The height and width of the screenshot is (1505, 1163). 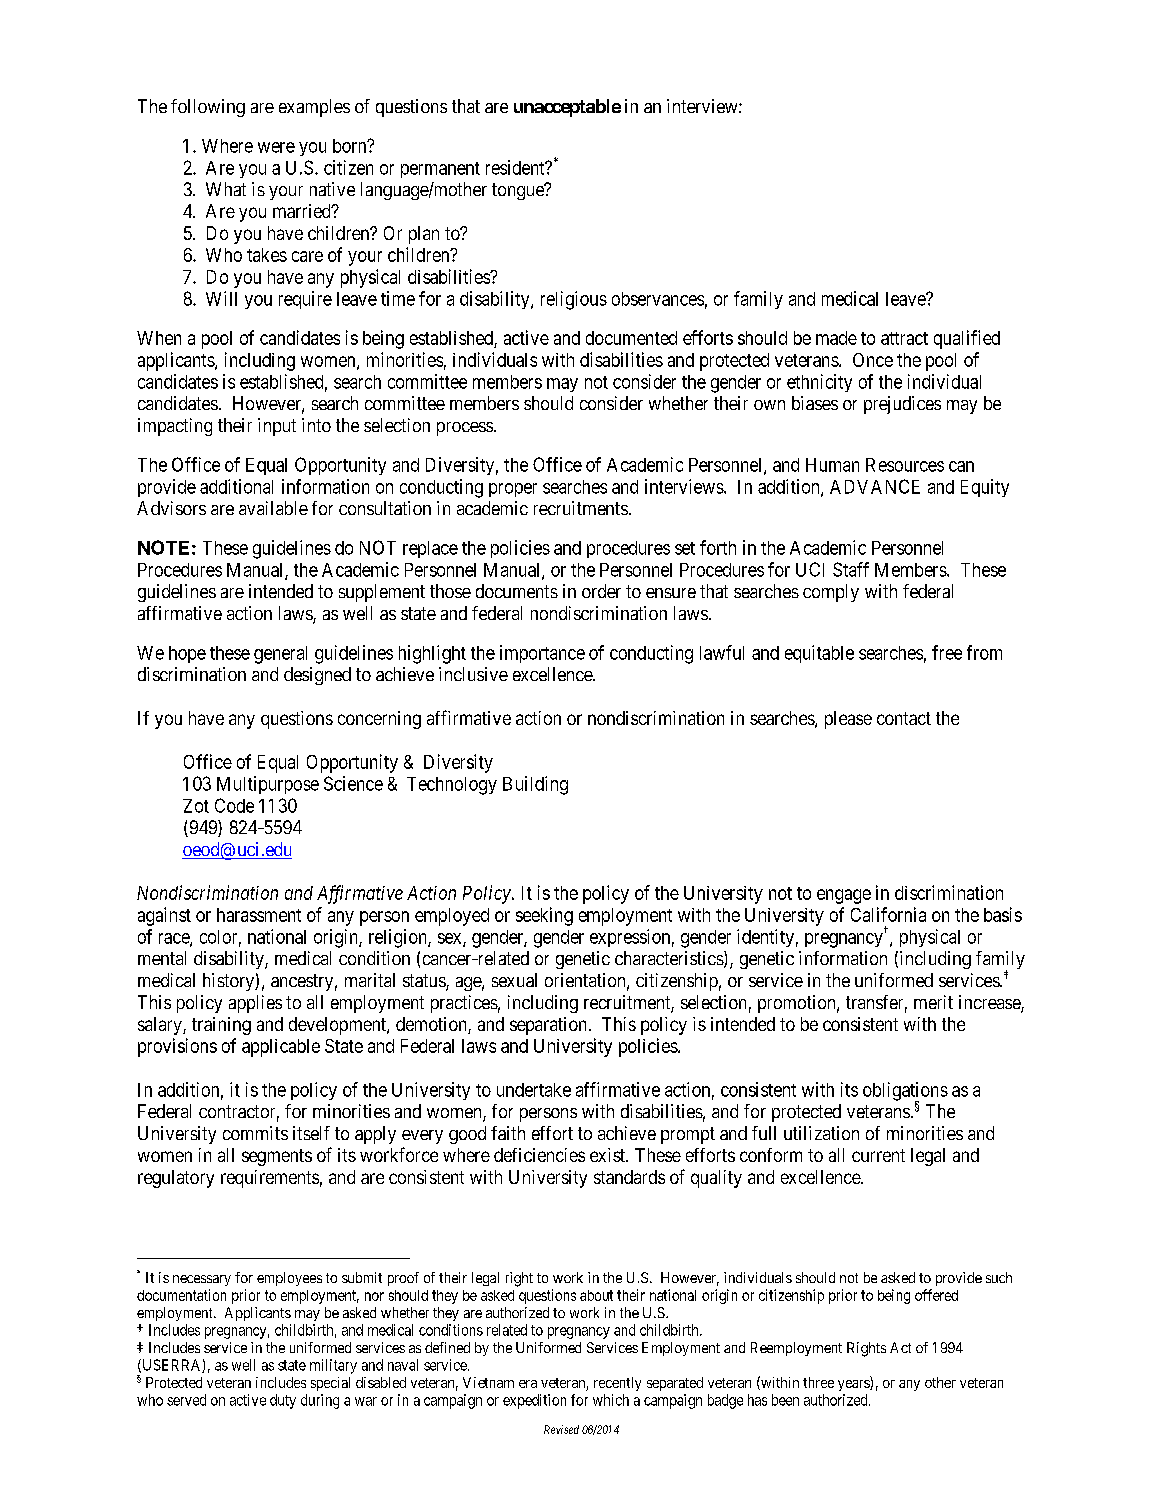 What do you see at coordinates (283, 1401) in the screenshot?
I see `duty` at bounding box center [283, 1401].
